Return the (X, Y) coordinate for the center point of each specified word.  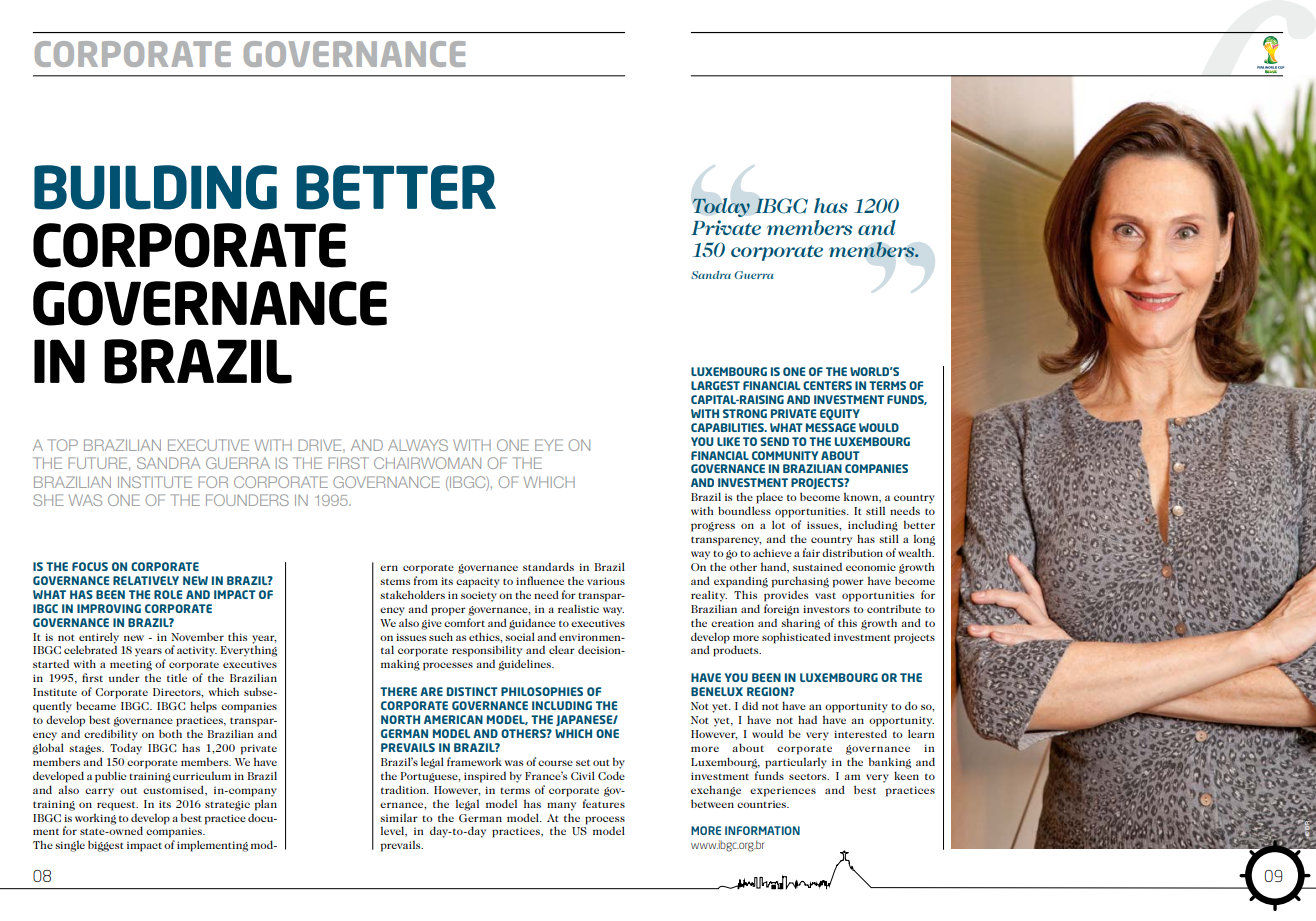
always (418, 445)
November (197, 636)
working (95, 819)
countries (763, 804)
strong (745, 413)
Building (155, 187)
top (63, 445)
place (769, 498)
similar (399, 817)
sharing (800, 624)
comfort (464, 621)
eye (549, 445)
